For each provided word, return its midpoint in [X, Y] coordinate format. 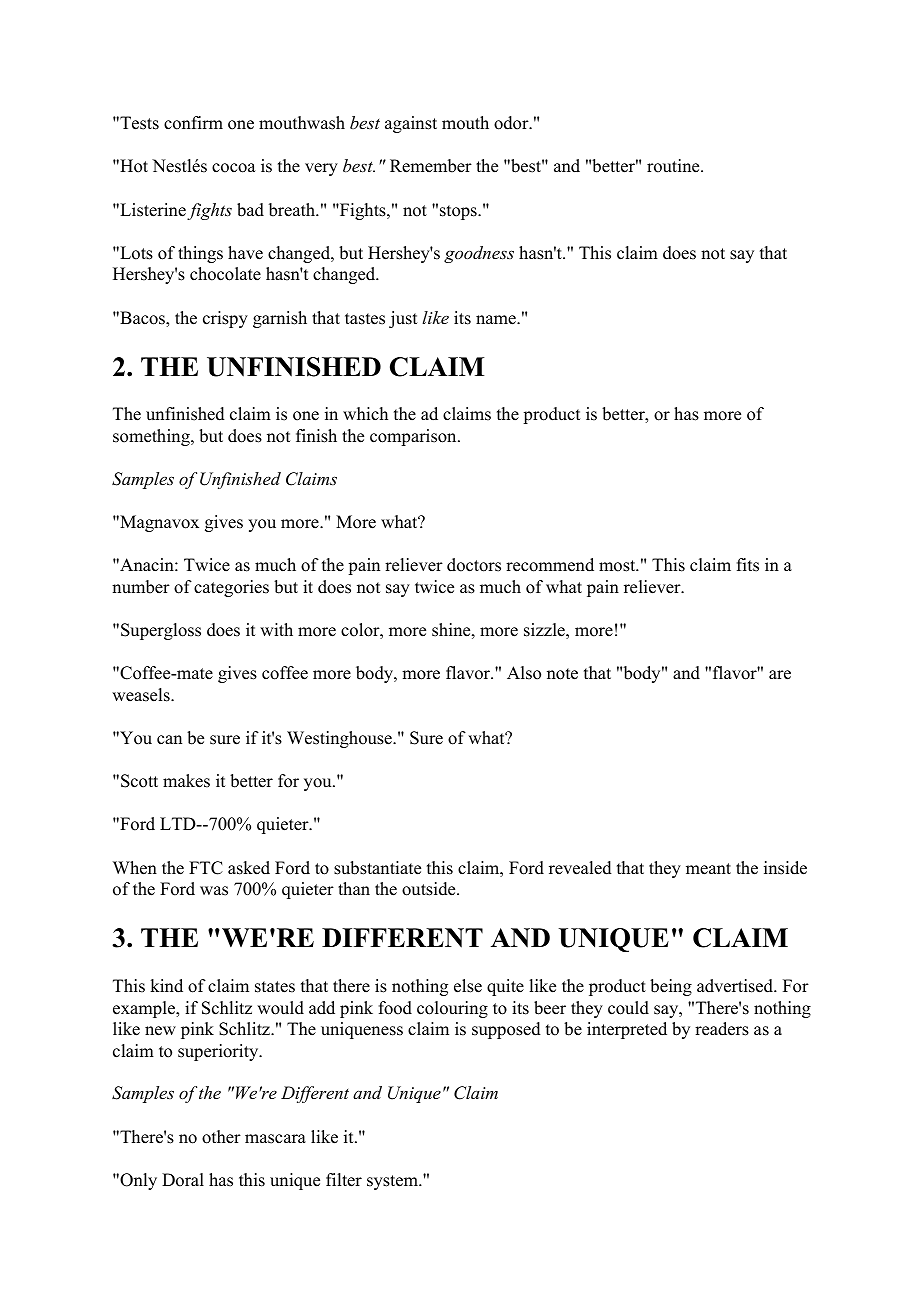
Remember [431, 166]
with [276, 629]
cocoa [234, 168]
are [780, 675]
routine [674, 166]
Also [524, 673]
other [221, 1137]
